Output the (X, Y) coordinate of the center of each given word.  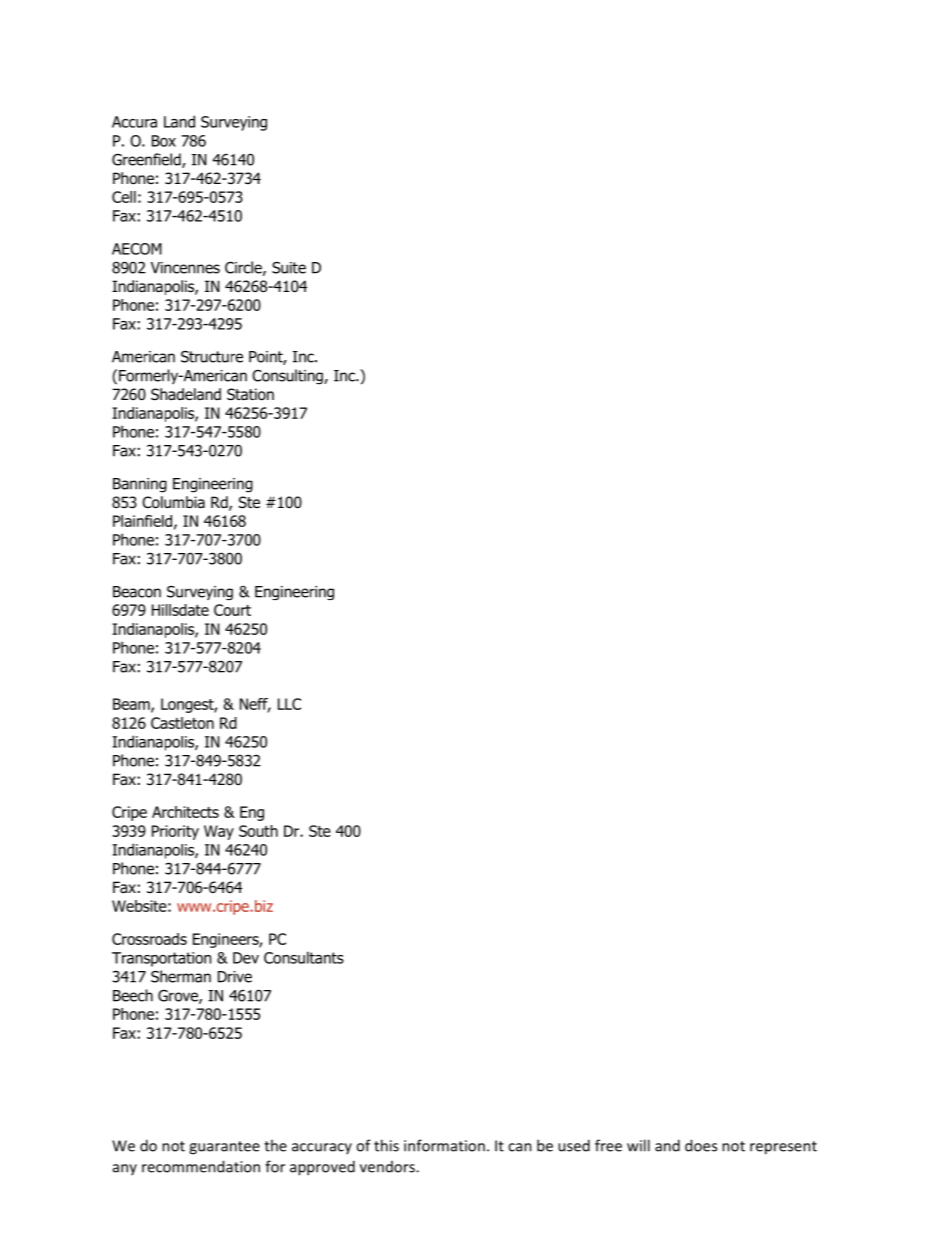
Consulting (288, 377)
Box (164, 141)
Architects (185, 812)
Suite (289, 268)
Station (250, 394)
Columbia (173, 502)
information (444, 1145)
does (701, 1145)
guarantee (224, 1148)
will (638, 1145)
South (258, 831)
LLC (289, 704)
